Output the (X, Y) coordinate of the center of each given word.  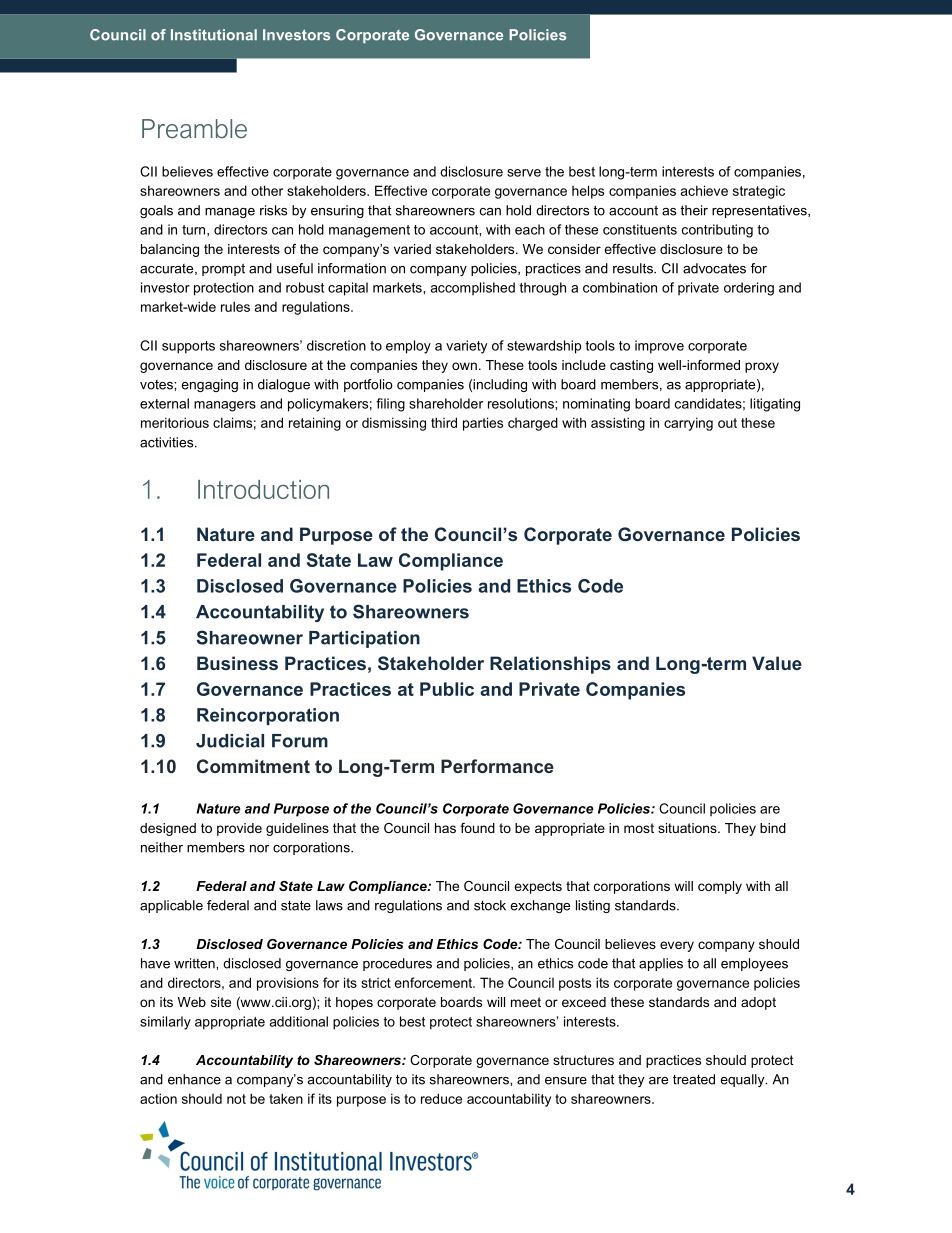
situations (688, 828)
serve (524, 173)
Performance (497, 766)
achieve (704, 190)
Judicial (230, 741)
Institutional (214, 35)
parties (483, 424)
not (236, 1099)
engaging (209, 385)
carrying (688, 424)
